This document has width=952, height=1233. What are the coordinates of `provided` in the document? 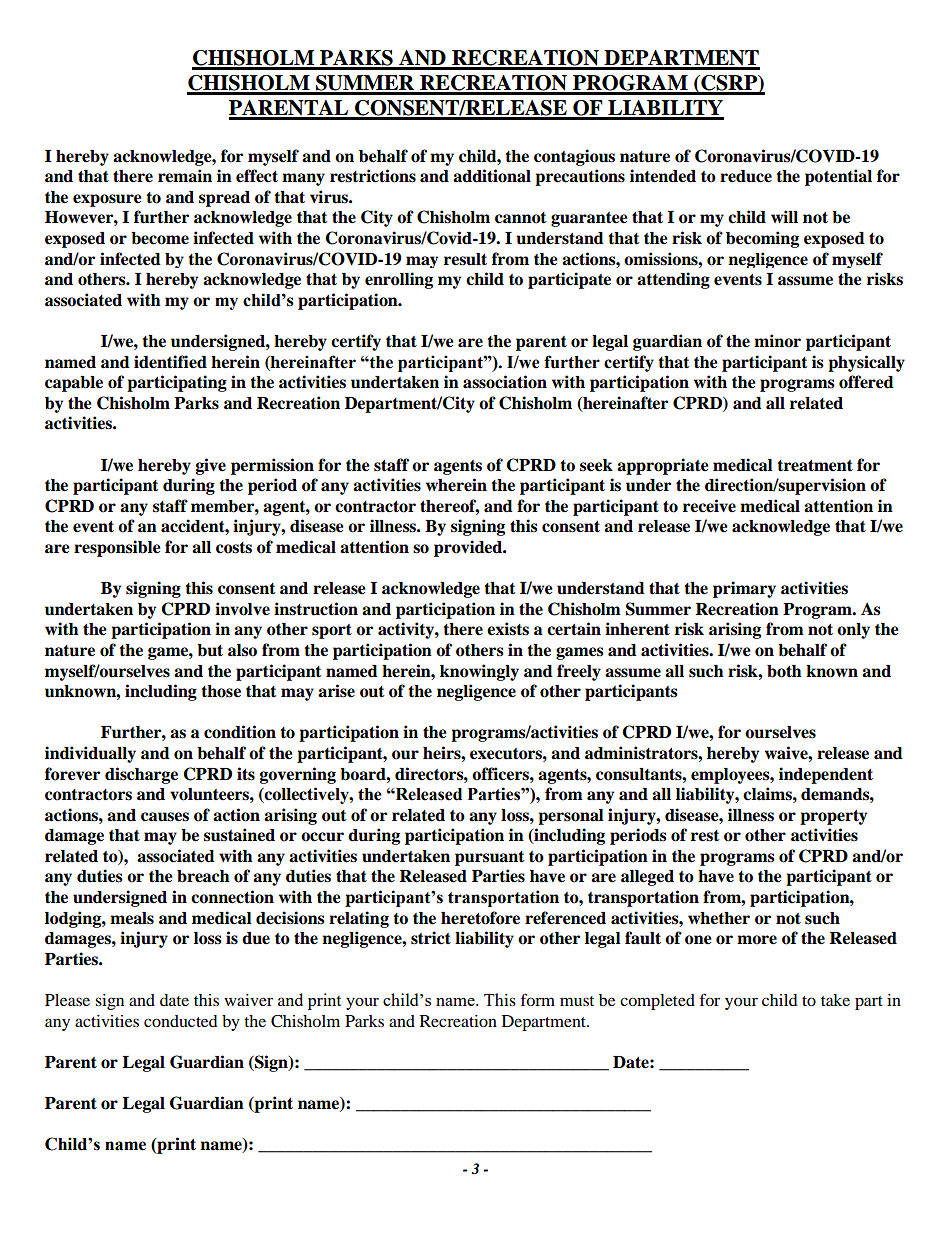 It's located at (469, 548).
